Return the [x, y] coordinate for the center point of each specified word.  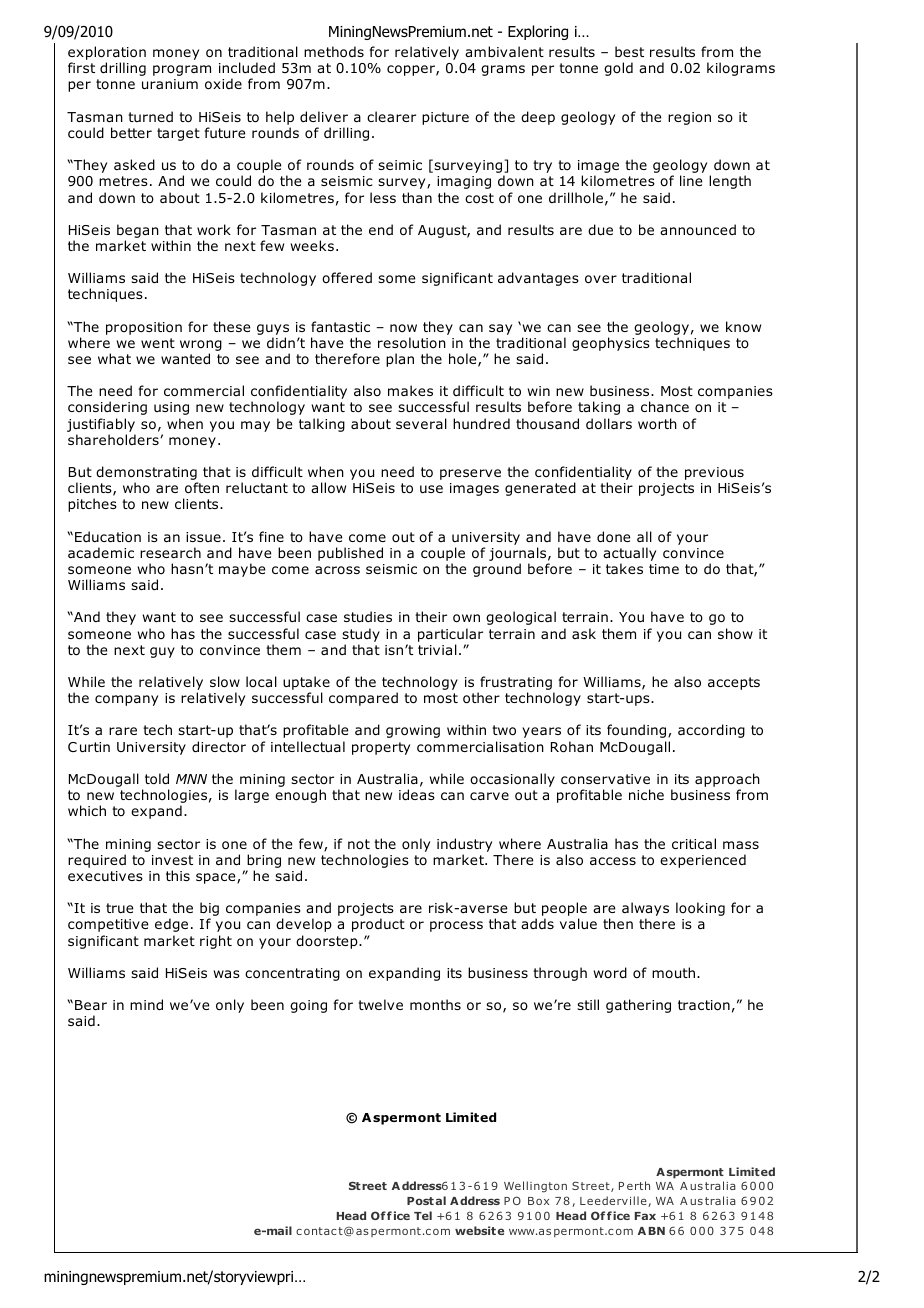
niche [646, 794]
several [421, 423]
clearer [391, 116]
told [157, 779]
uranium [170, 84]
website [479, 1230]
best [629, 51]
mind [146, 1005]
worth [657, 423]
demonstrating [147, 474]
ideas [417, 795]
